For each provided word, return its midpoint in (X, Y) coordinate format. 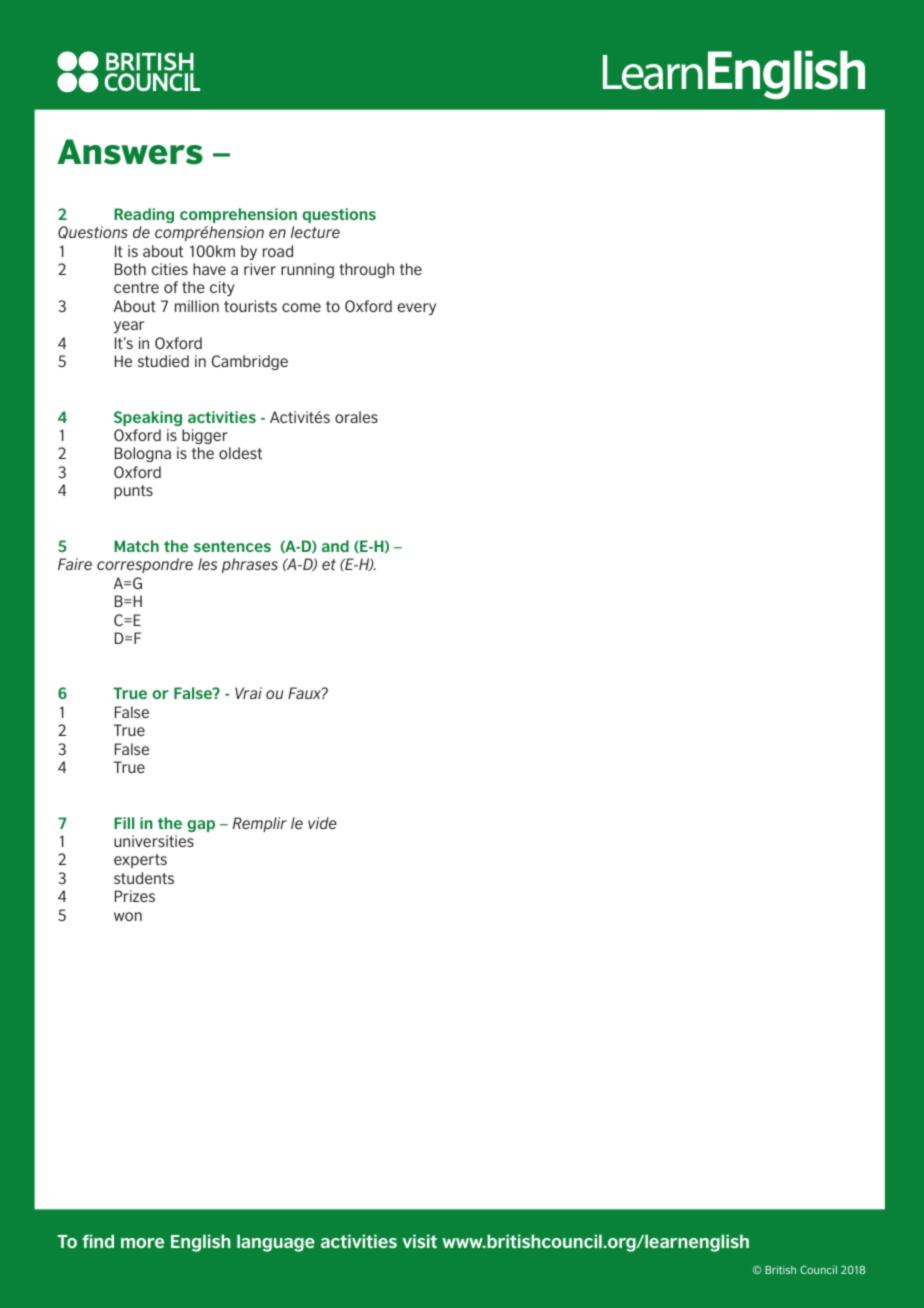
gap (201, 826)
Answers (130, 152)
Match (136, 546)
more (142, 1243)
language (276, 1243)
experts (140, 861)
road (278, 251)
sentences (232, 546)
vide (322, 823)
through (366, 270)
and (335, 546)
